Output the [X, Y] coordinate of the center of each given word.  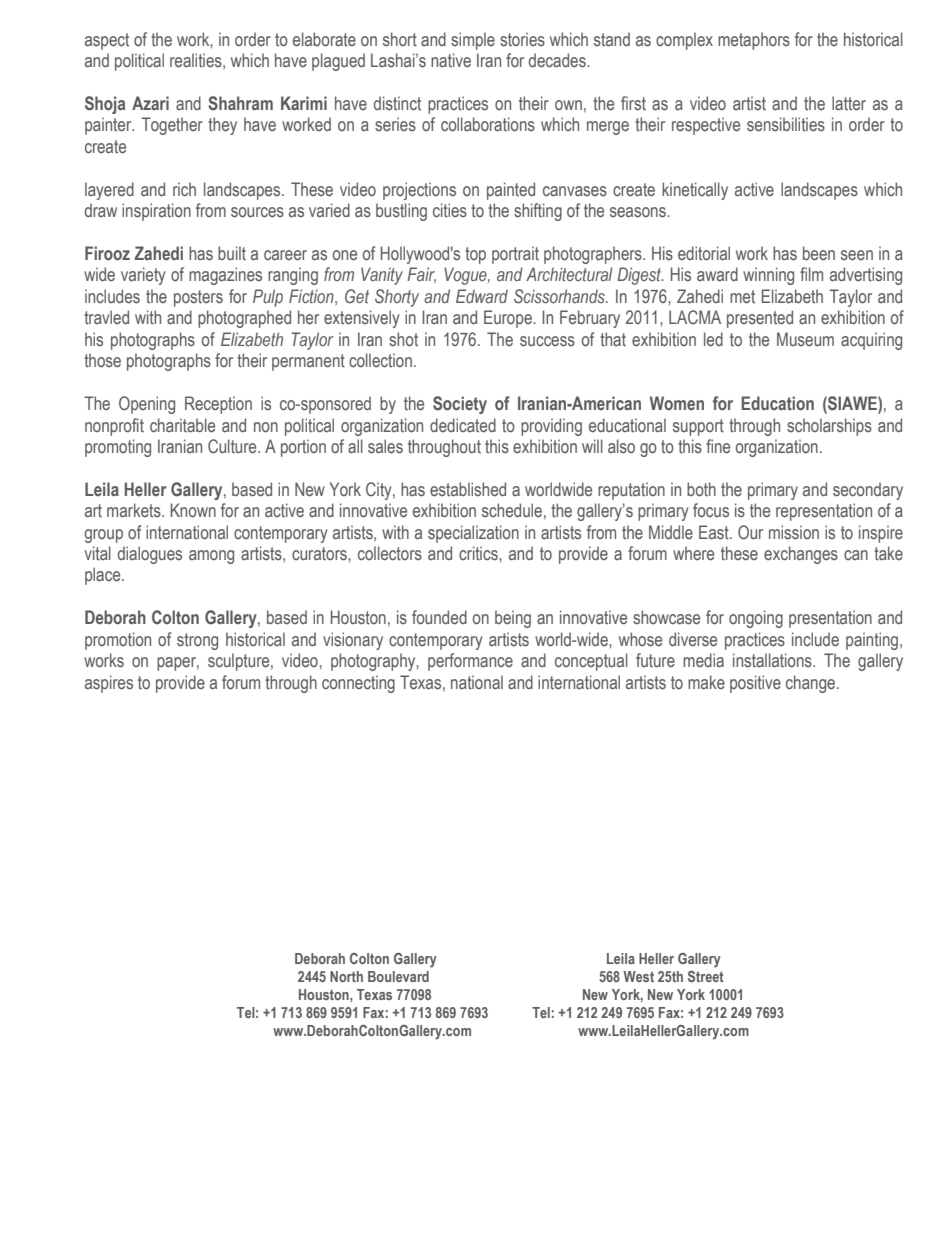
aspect [107, 41]
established [468, 489]
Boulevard [398, 976]
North [346, 976]
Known [193, 510]
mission [794, 532]
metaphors [754, 41]
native [451, 60]
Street [706, 976]
